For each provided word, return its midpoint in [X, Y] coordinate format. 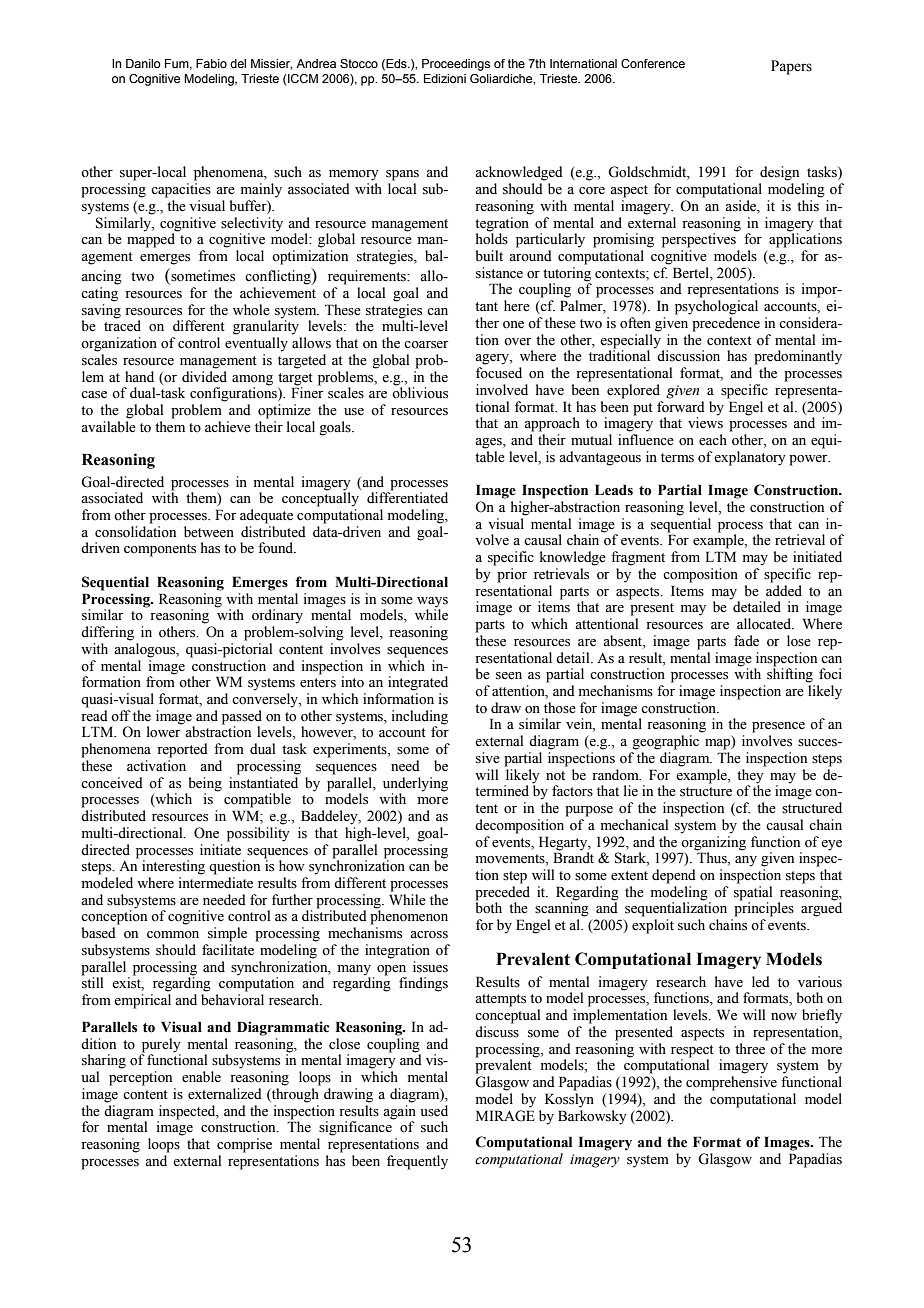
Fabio [211, 63]
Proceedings [456, 65]
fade [746, 641]
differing [107, 633]
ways [432, 602]
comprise [244, 1145]
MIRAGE [505, 1116]
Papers [791, 67]
